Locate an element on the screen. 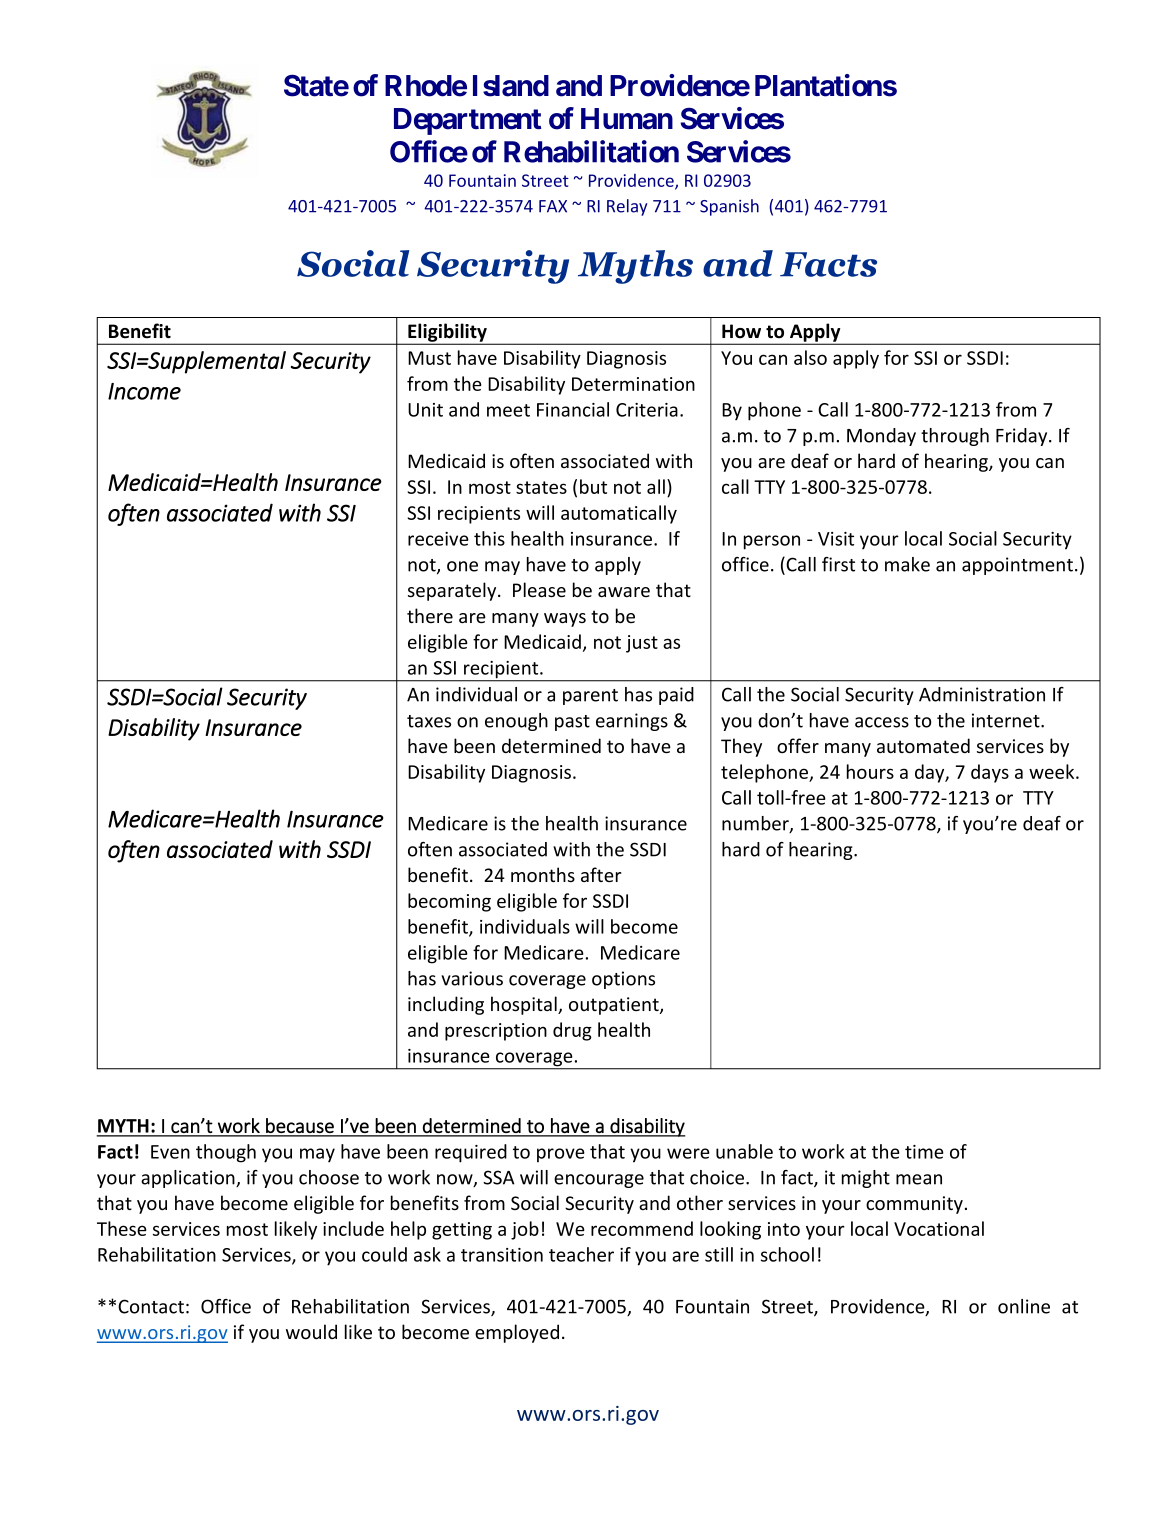 The height and width of the screenshot is (1522, 1176). Contact is located at coordinates (151, 1306).
